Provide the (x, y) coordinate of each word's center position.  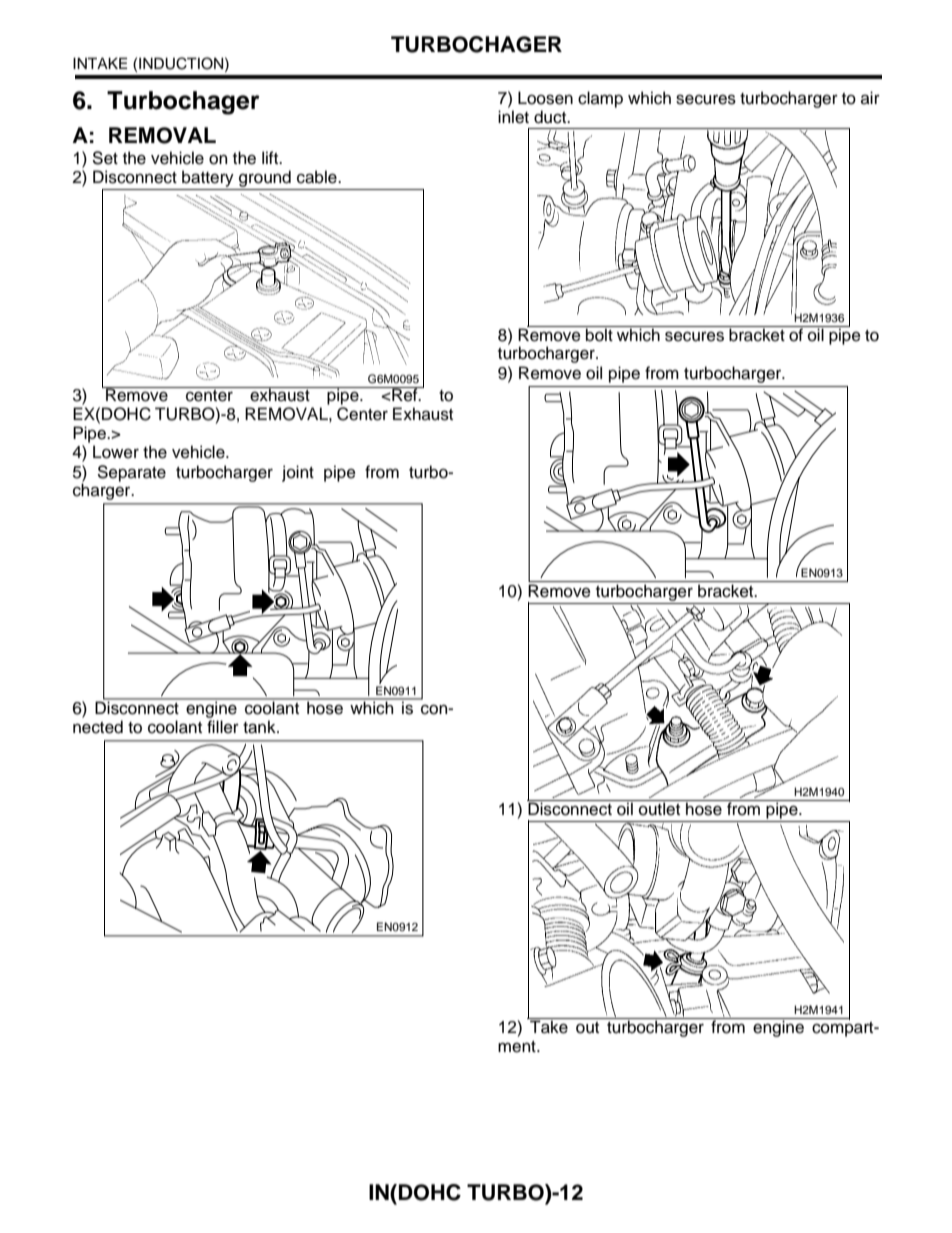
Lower (116, 452)
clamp (600, 99)
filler (223, 727)
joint (298, 473)
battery (208, 178)
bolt (599, 334)
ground (265, 180)
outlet (660, 808)
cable (318, 177)
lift (271, 157)
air (870, 98)
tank (260, 727)
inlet (513, 117)
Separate (131, 473)
